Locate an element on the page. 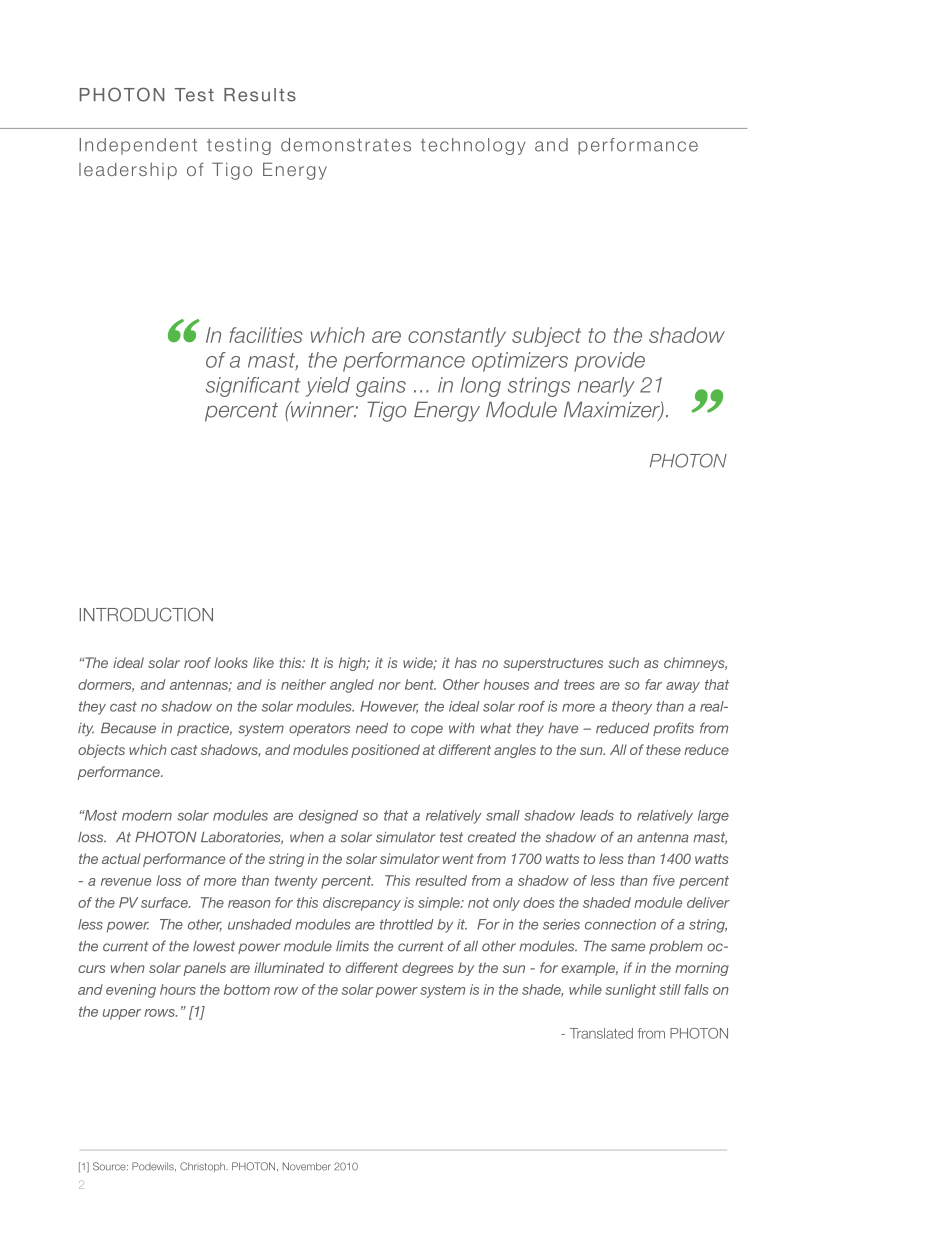  Christoph is located at coordinates (203, 1167).
